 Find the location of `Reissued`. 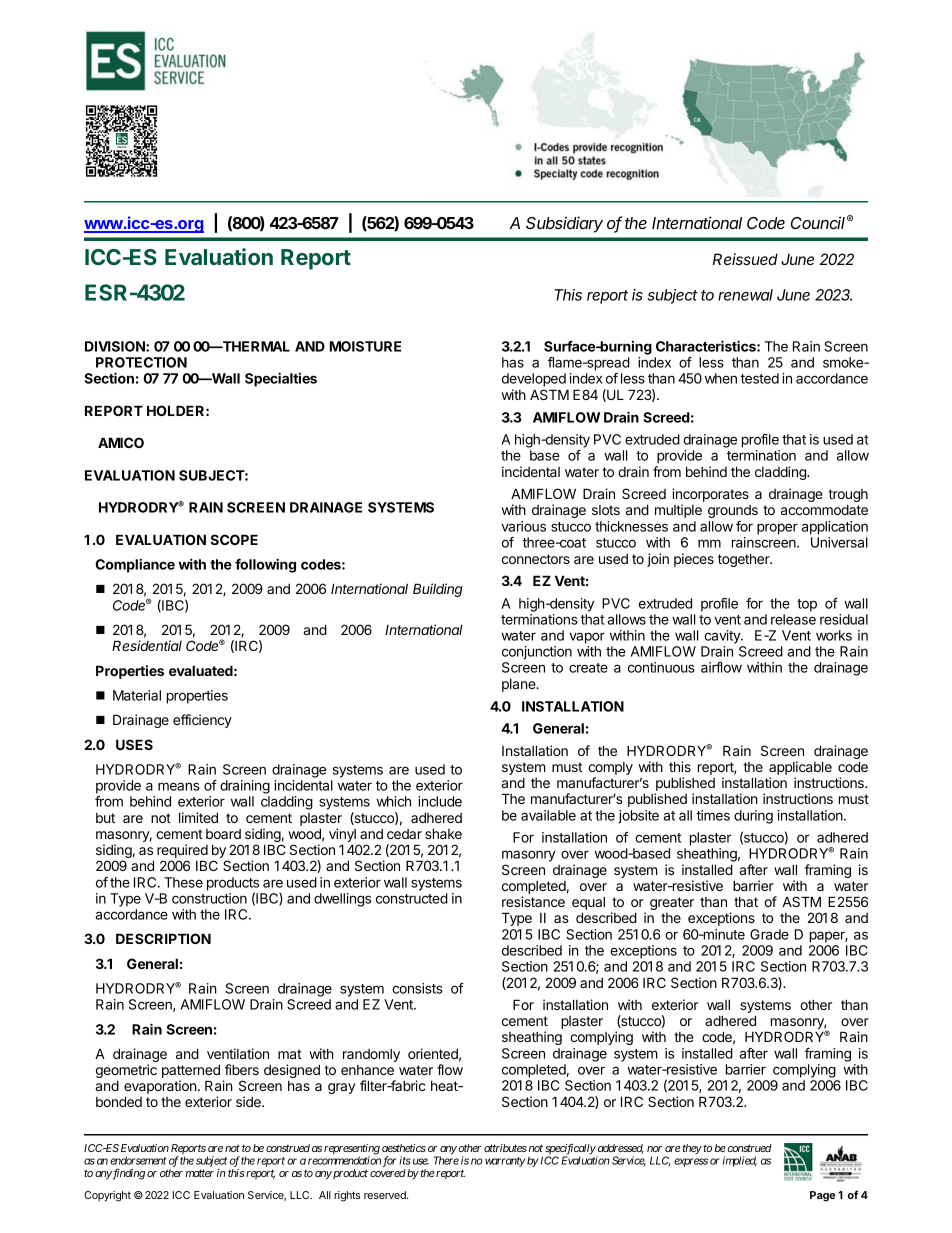

Reissued is located at coordinates (745, 259).
